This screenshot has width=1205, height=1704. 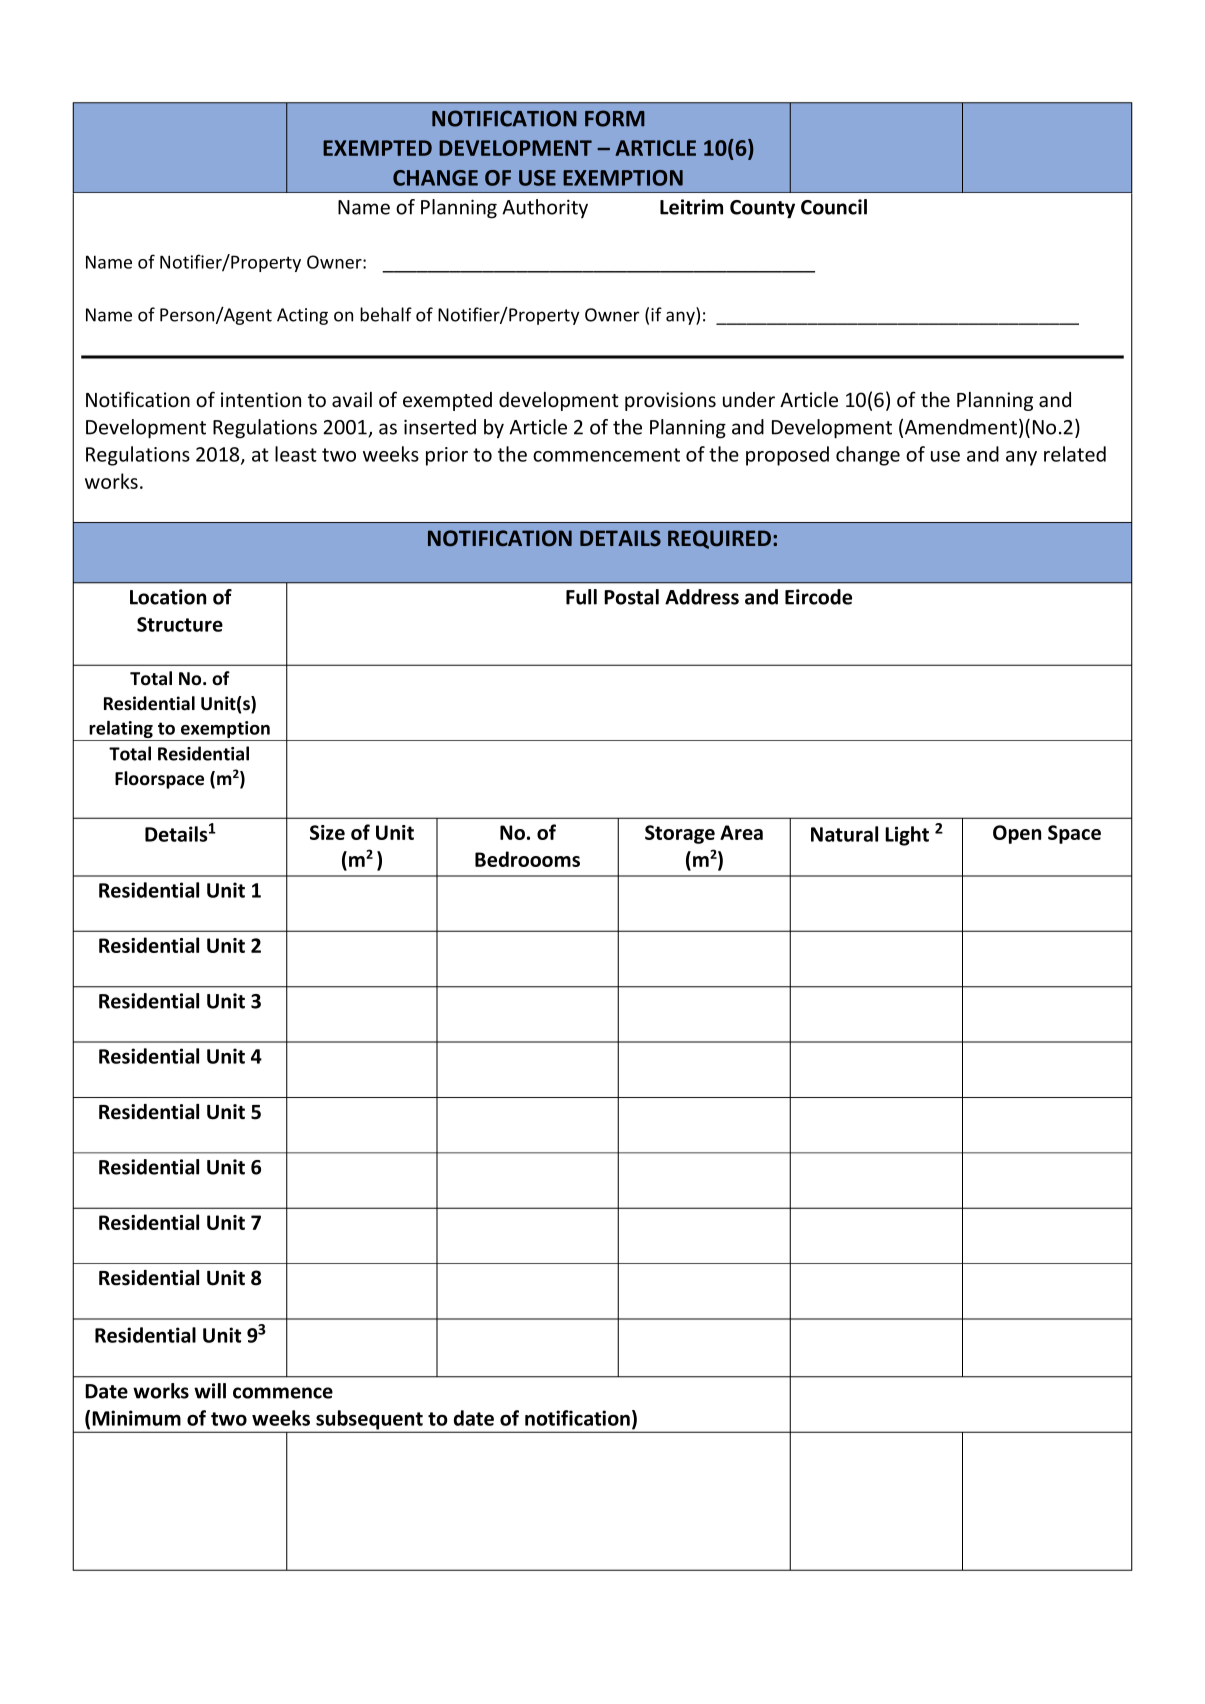 I want to click on Light, so click(x=907, y=836).
